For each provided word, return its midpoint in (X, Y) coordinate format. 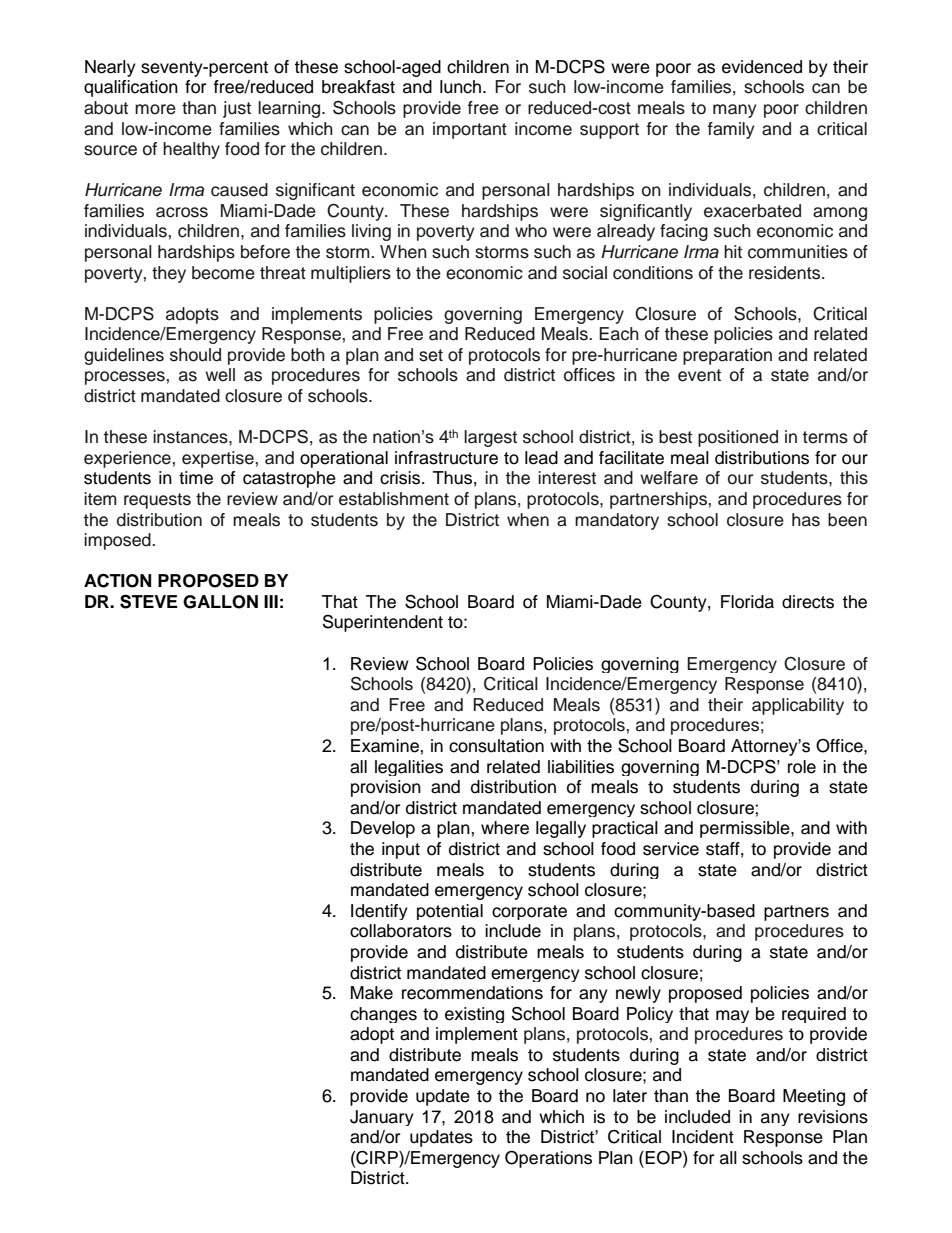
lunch (460, 87)
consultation (496, 746)
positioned (738, 438)
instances (191, 437)
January (382, 1118)
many (735, 111)
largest (490, 438)
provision (386, 788)
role (802, 767)
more (155, 109)
